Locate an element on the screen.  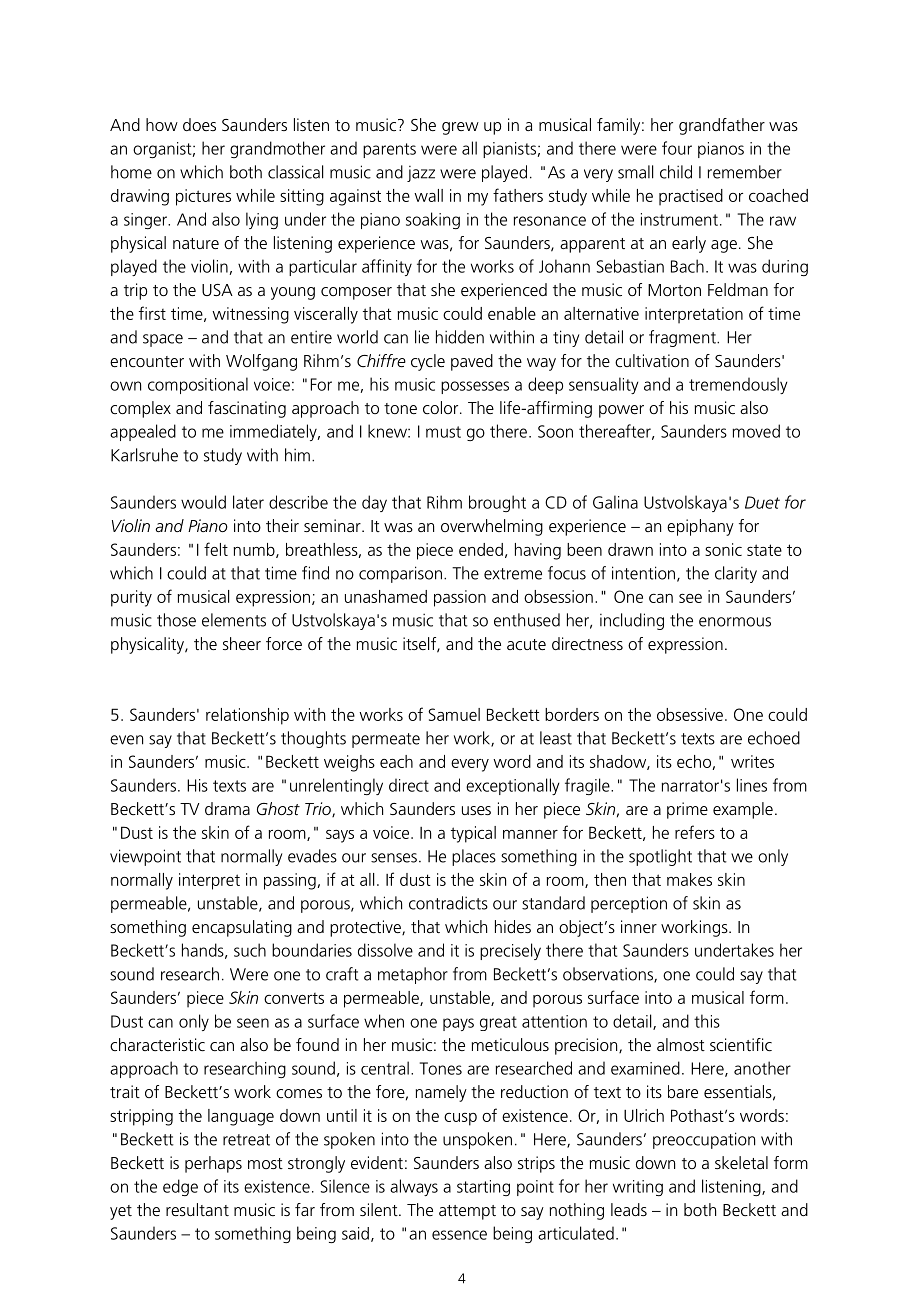
encapsulating is located at coordinates (242, 928).
